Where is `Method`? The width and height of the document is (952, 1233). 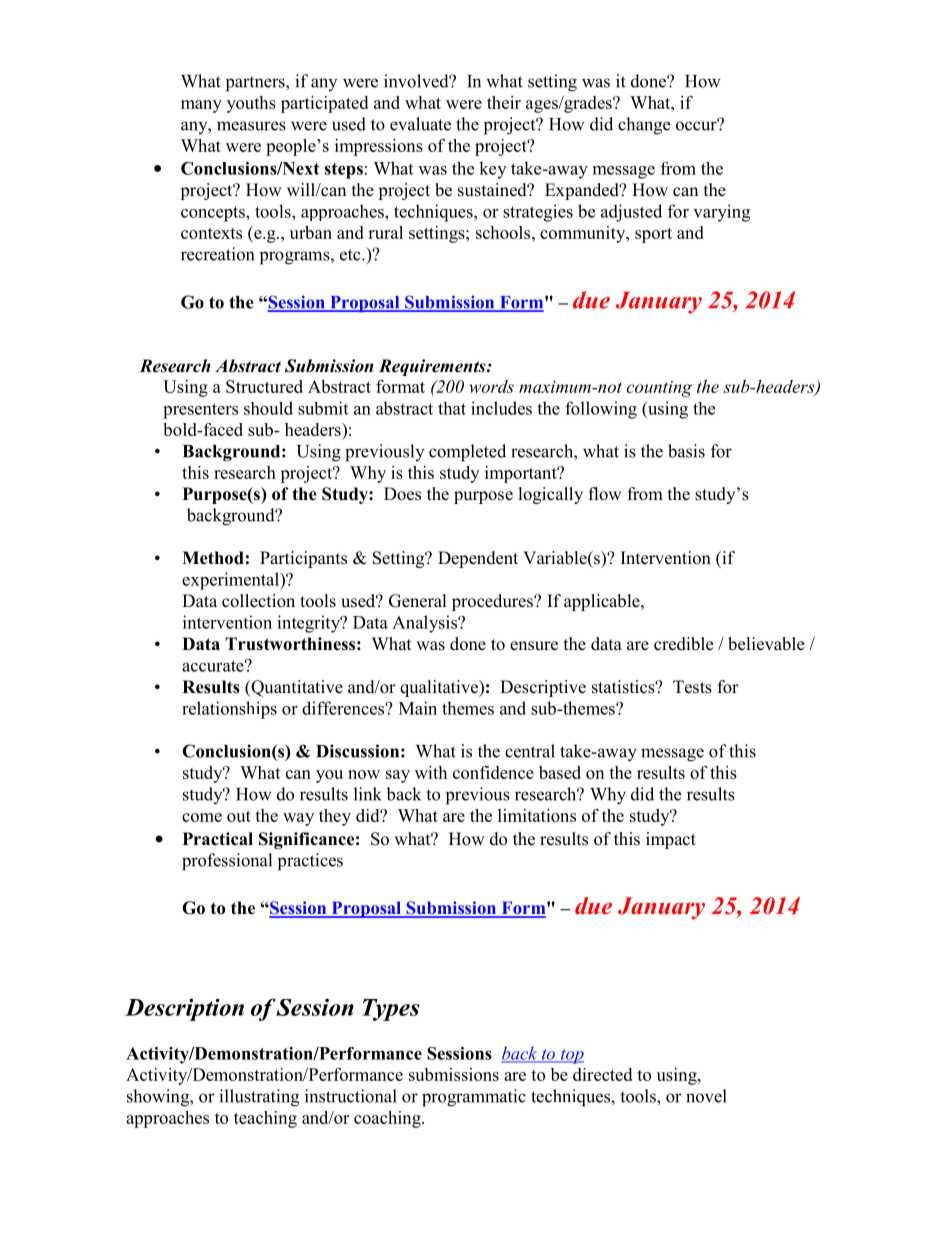 Method is located at coordinates (213, 558).
